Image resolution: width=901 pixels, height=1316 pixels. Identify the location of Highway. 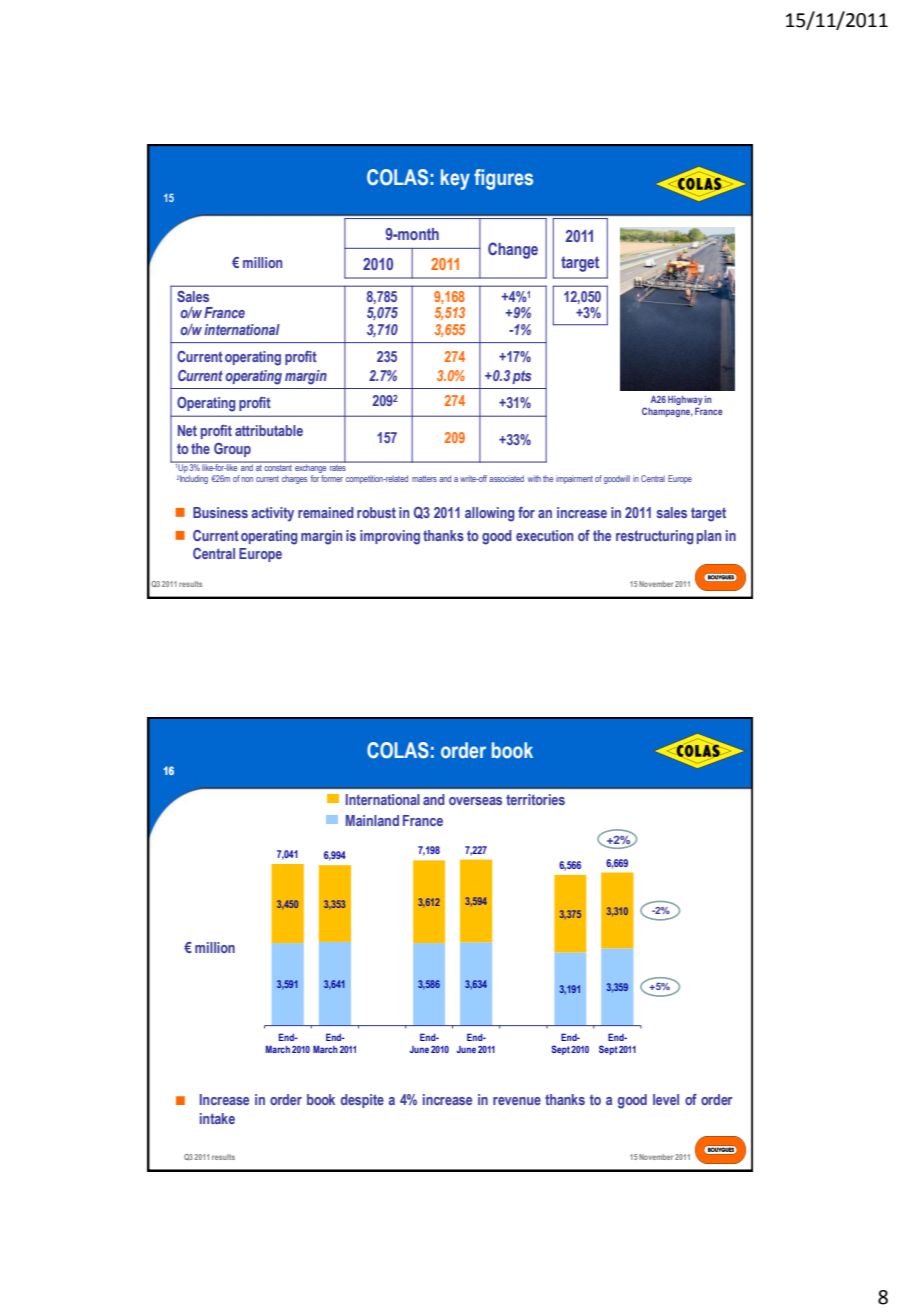
(685, 402).
